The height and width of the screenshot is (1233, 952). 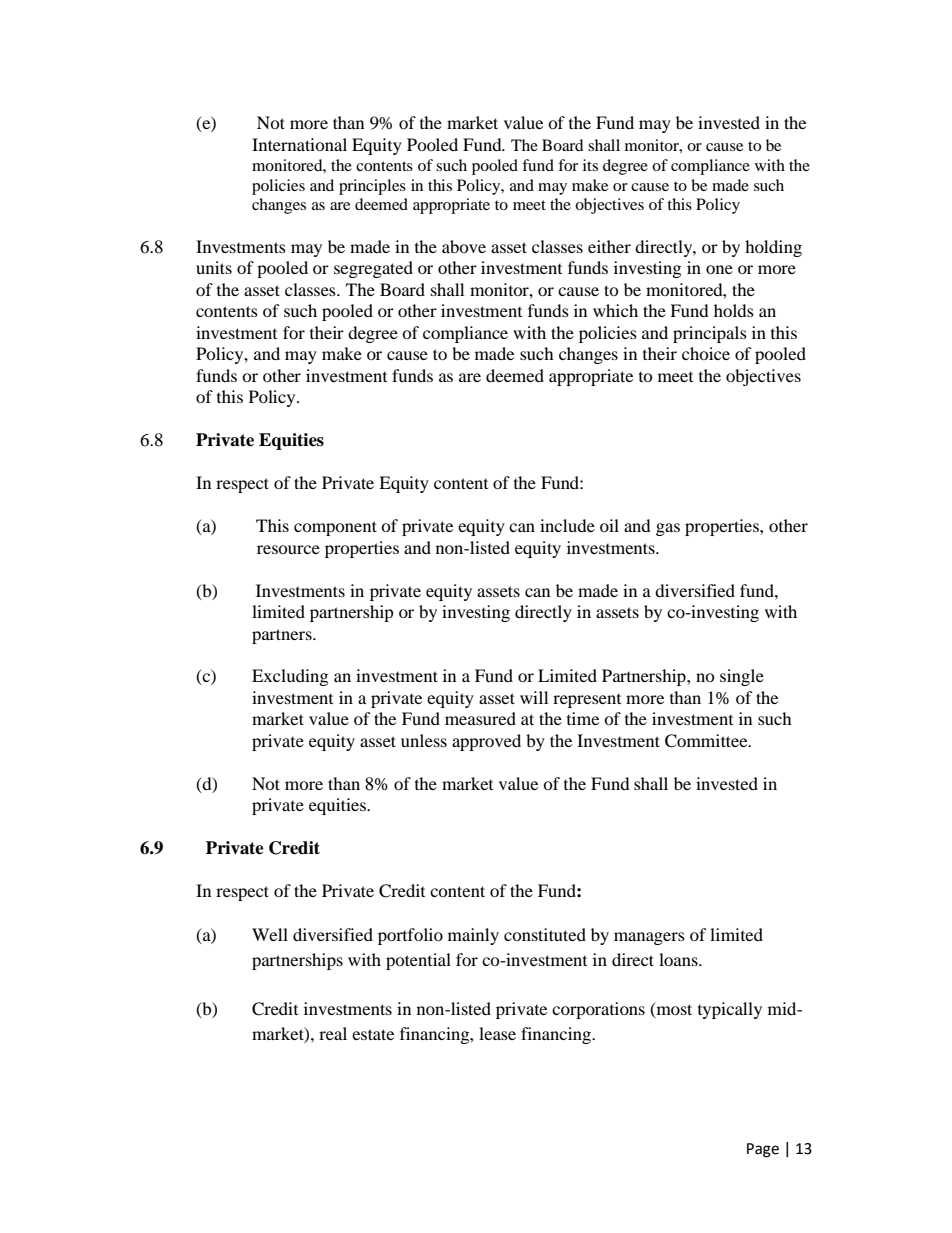 I want to click on holding, so click(x=773, y=248).
